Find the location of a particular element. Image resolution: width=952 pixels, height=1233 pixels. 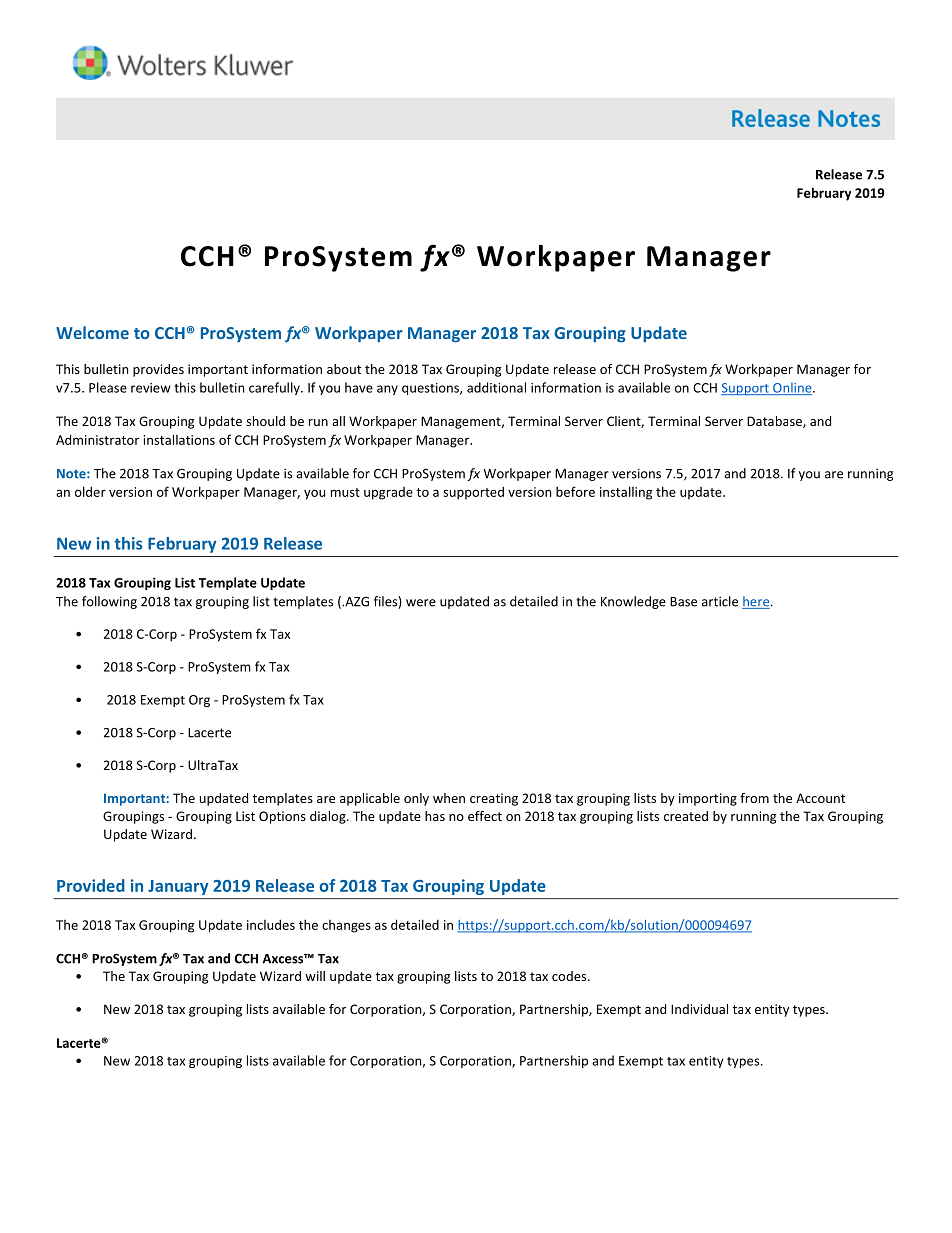

Individual is located at coordinates (699, 1009).
